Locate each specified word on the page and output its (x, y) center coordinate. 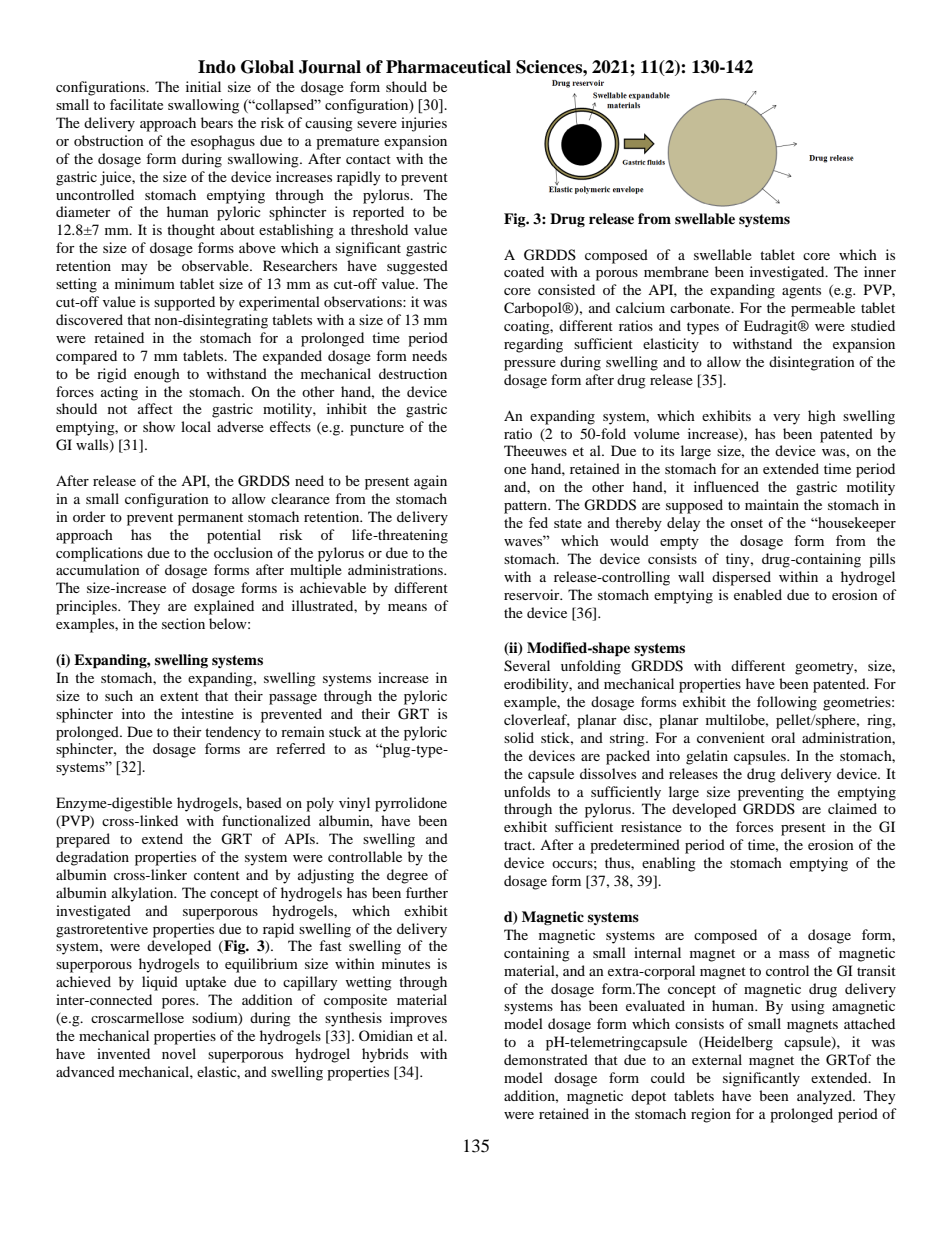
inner (880, 271)
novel (179, 1053)
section (183, 623)
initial (203, 86)
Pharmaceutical (448, 67)
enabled (758, 594)
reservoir (533, 594)
